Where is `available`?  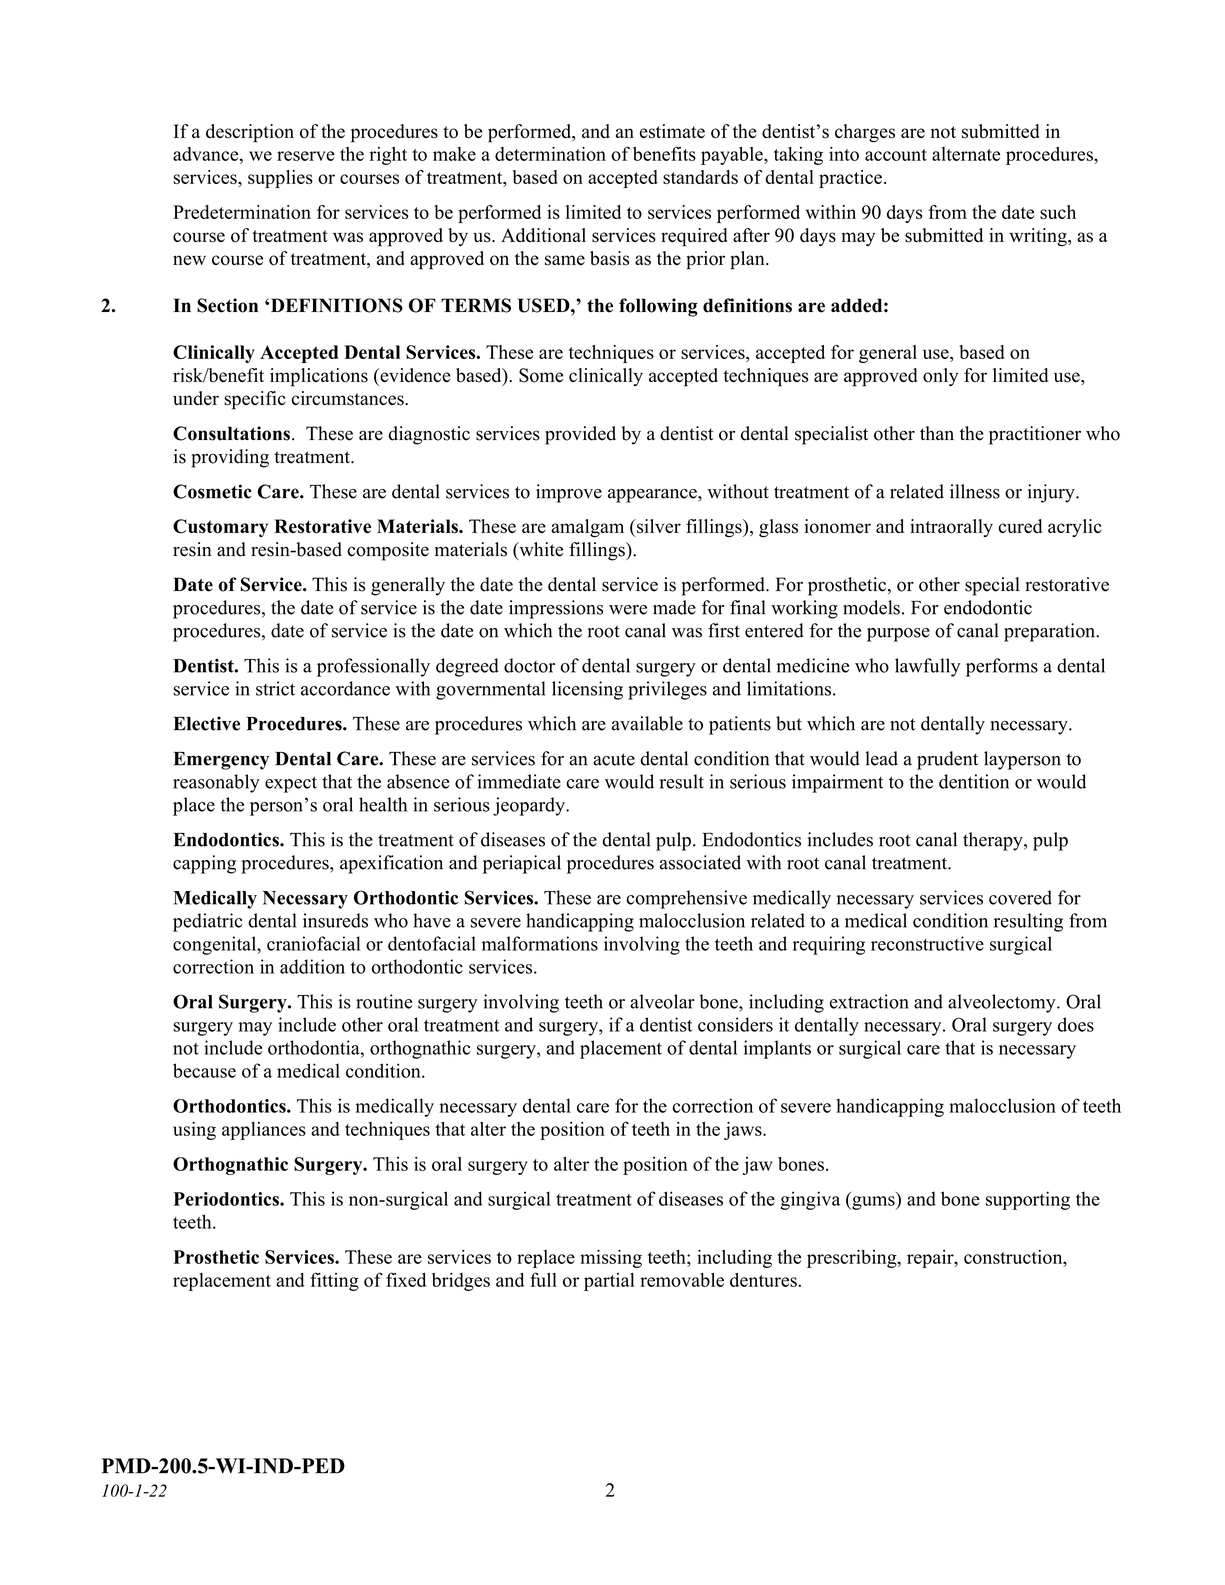 available is located at coordinates (647, 723).
